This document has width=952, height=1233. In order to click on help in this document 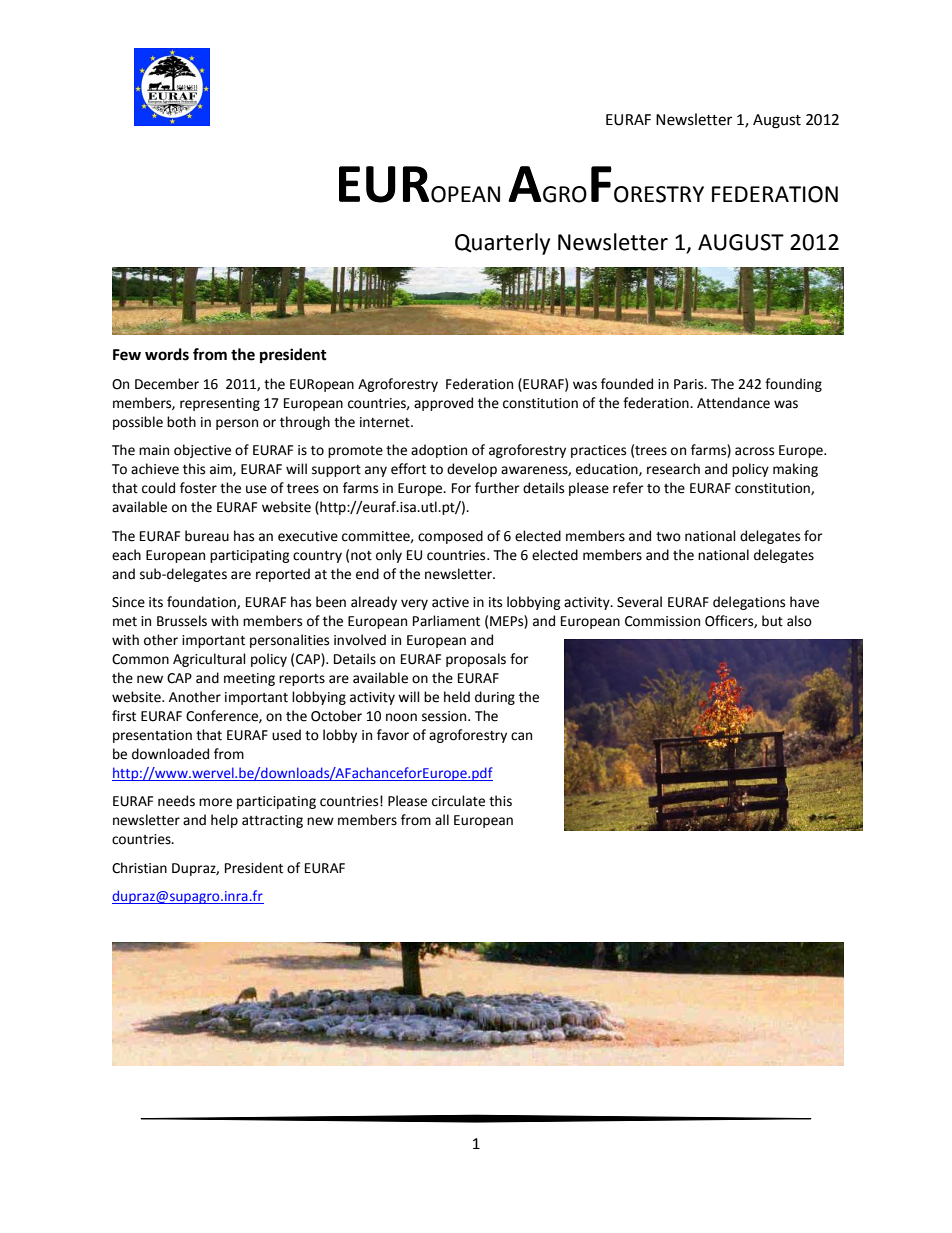, I will do `click(224, 821)`.
